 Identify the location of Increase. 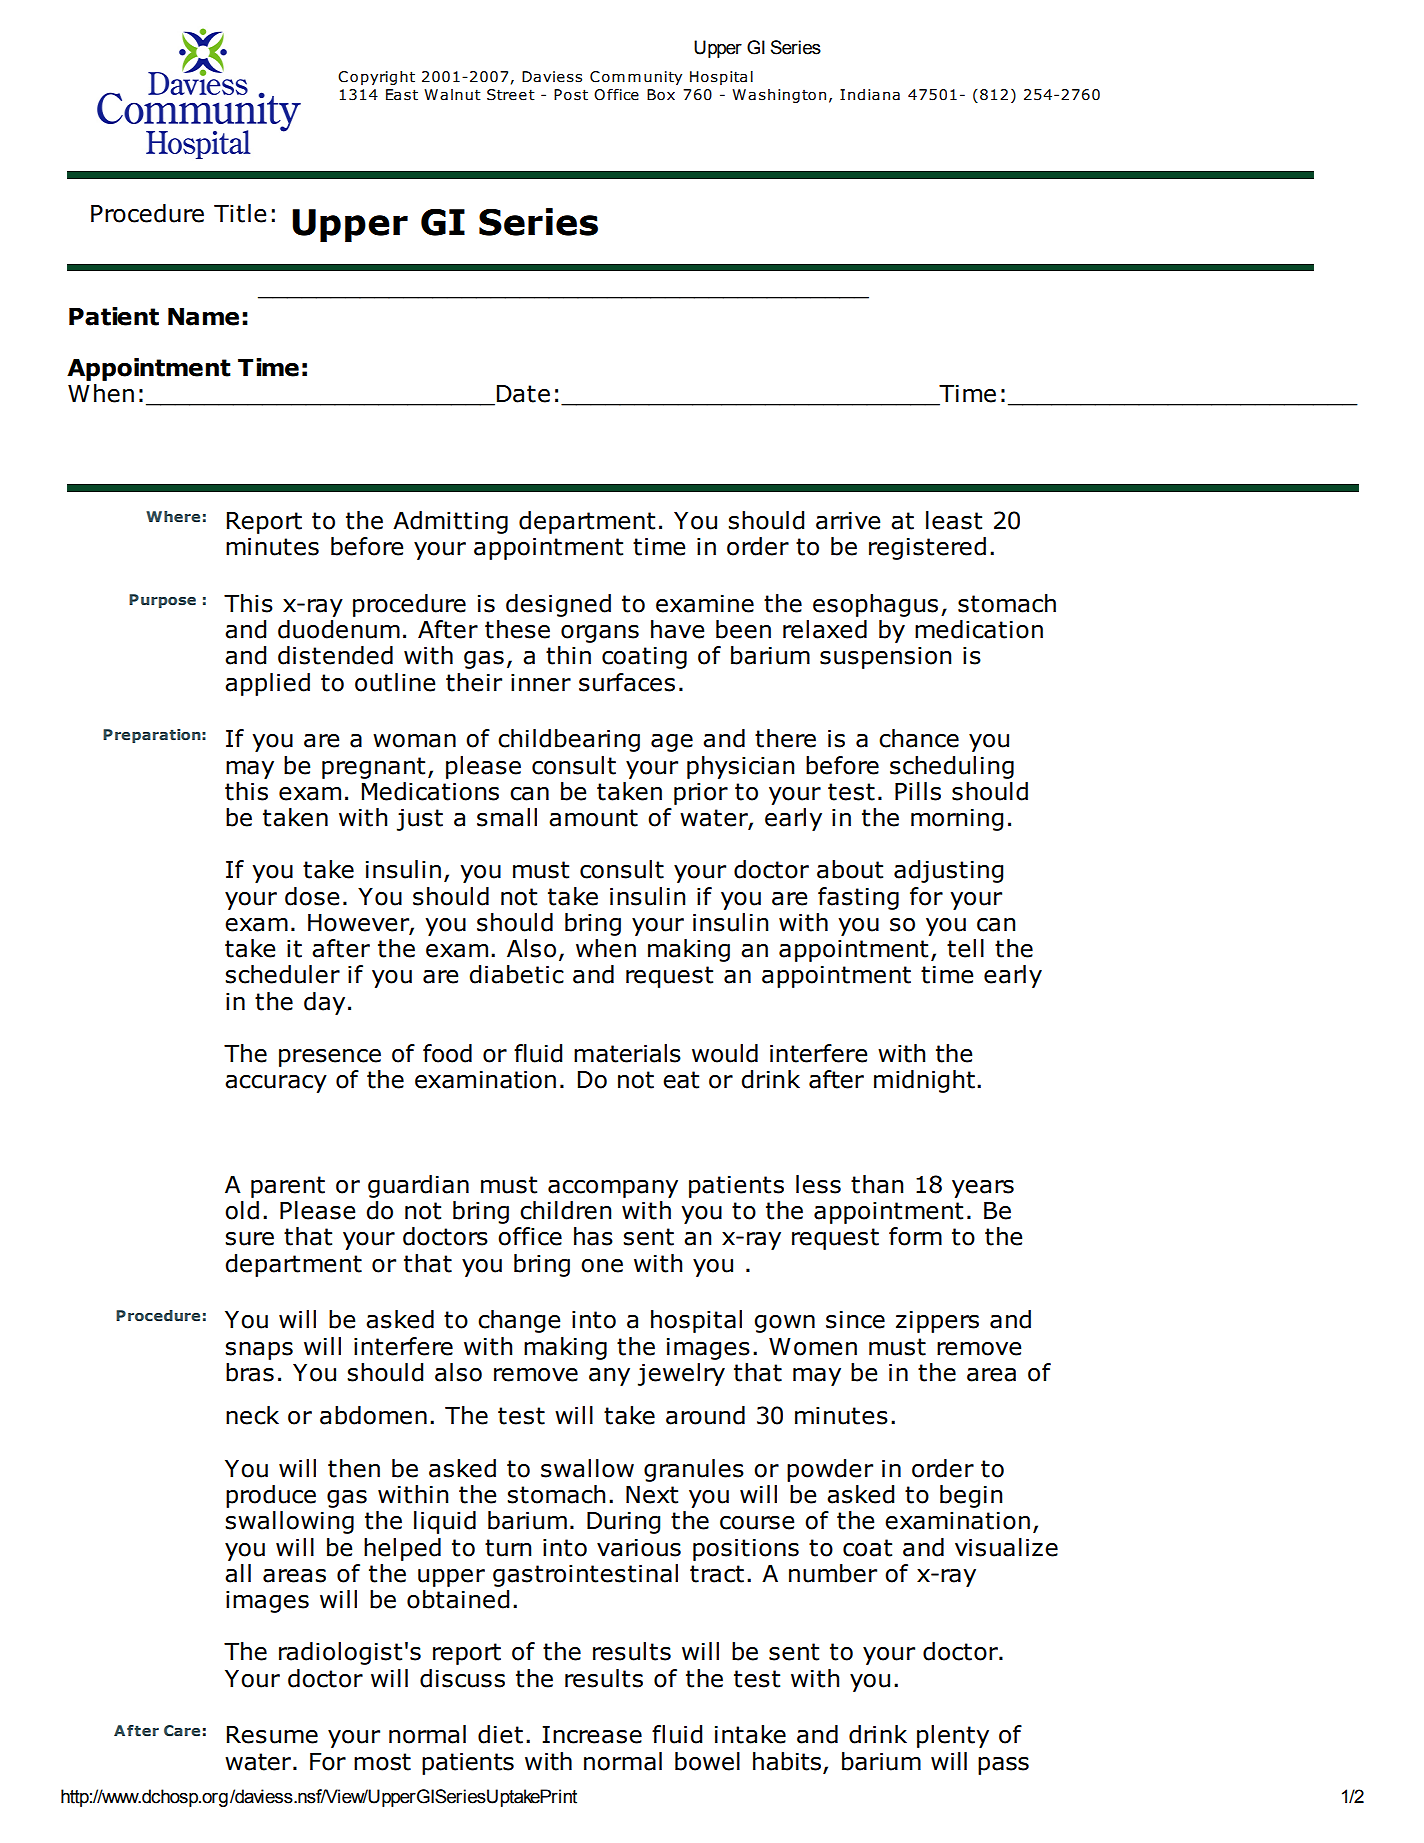
(592, 1735).
